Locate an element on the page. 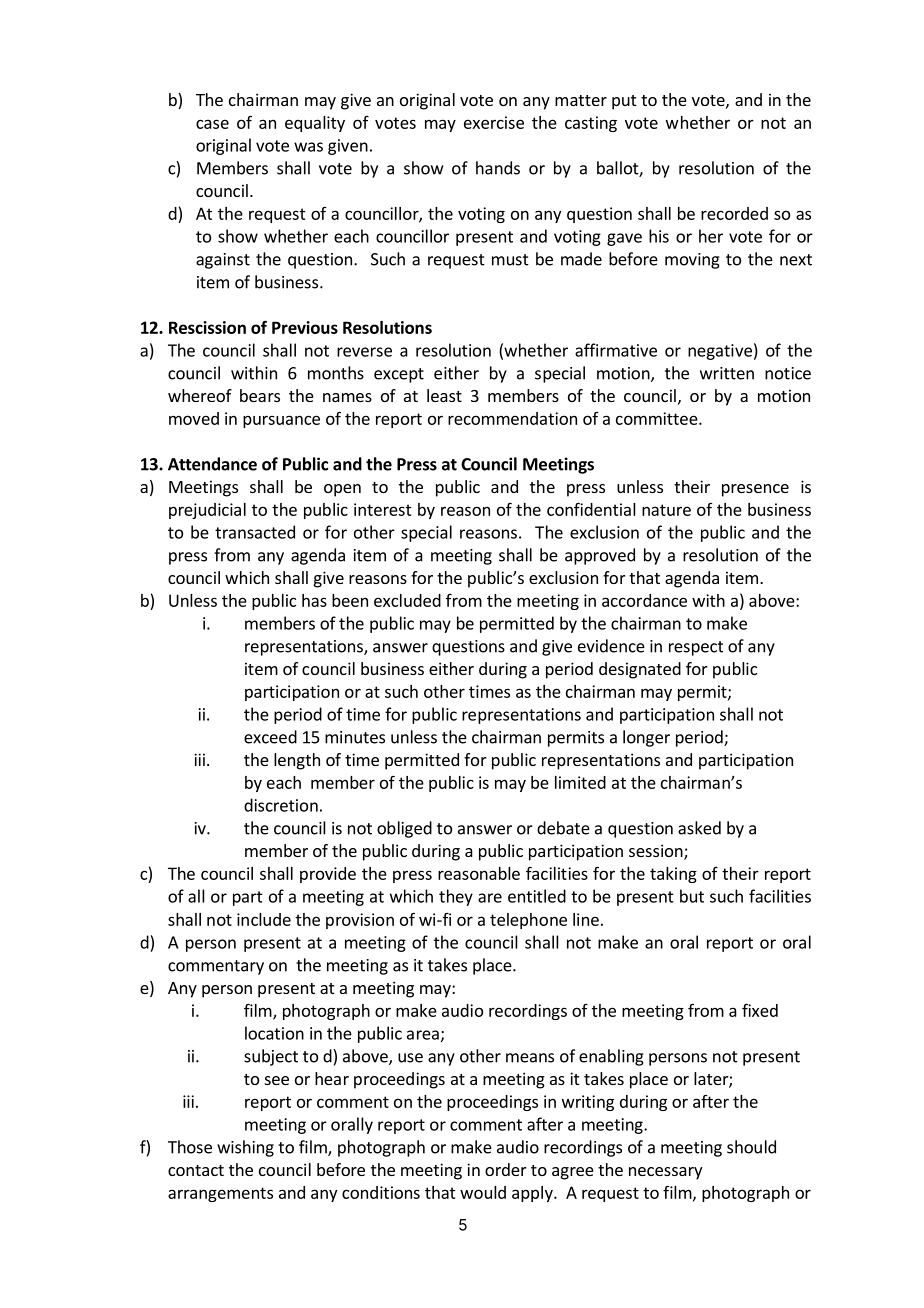 This image has height=1308, width=924. respect is located at coordinates (696, 648).
